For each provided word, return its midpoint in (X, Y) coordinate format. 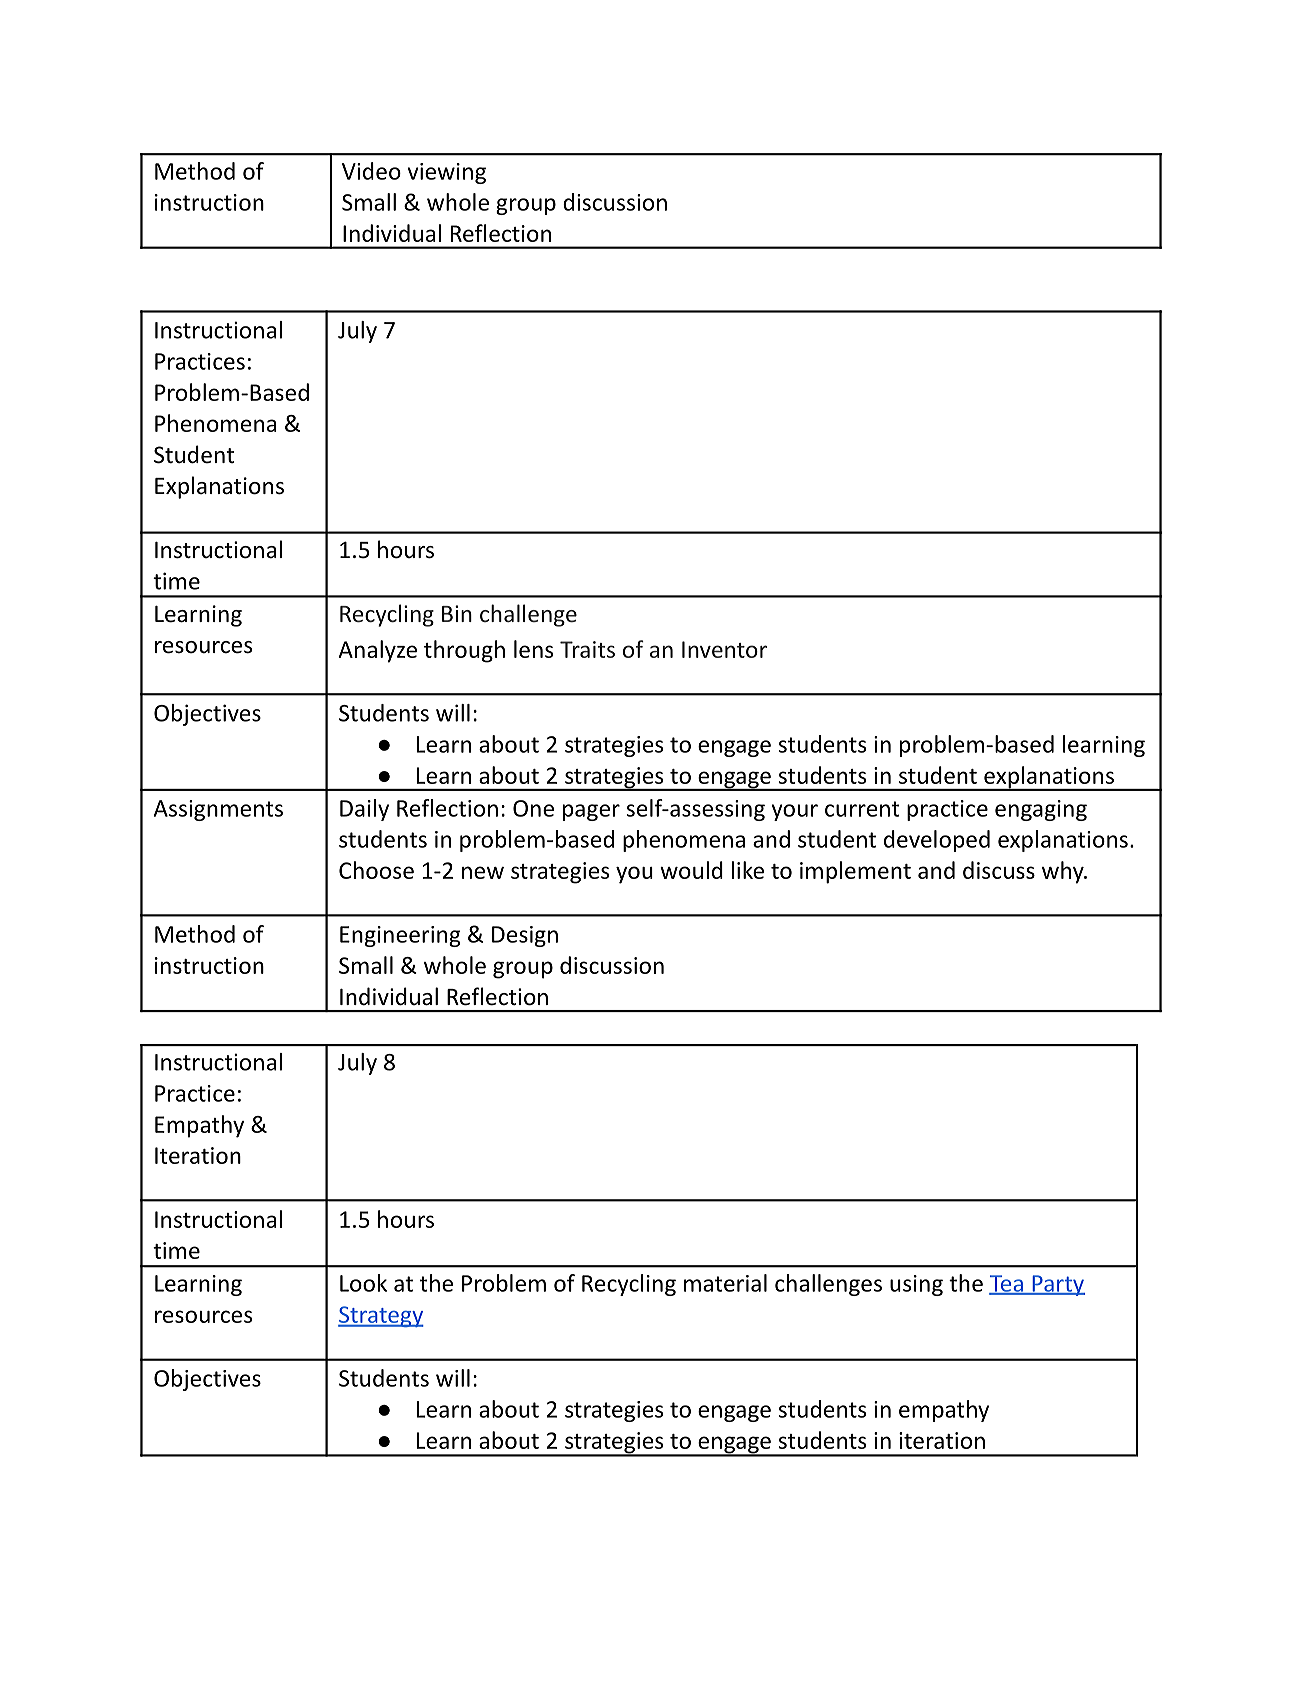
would (691, 870)
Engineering (400, 936)
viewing (447, 173)
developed (937, 841)
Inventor (724, 649)
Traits (587, 649)
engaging (1041, 810)
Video (371, 171)
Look (363, 1283)
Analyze (378, 651)
